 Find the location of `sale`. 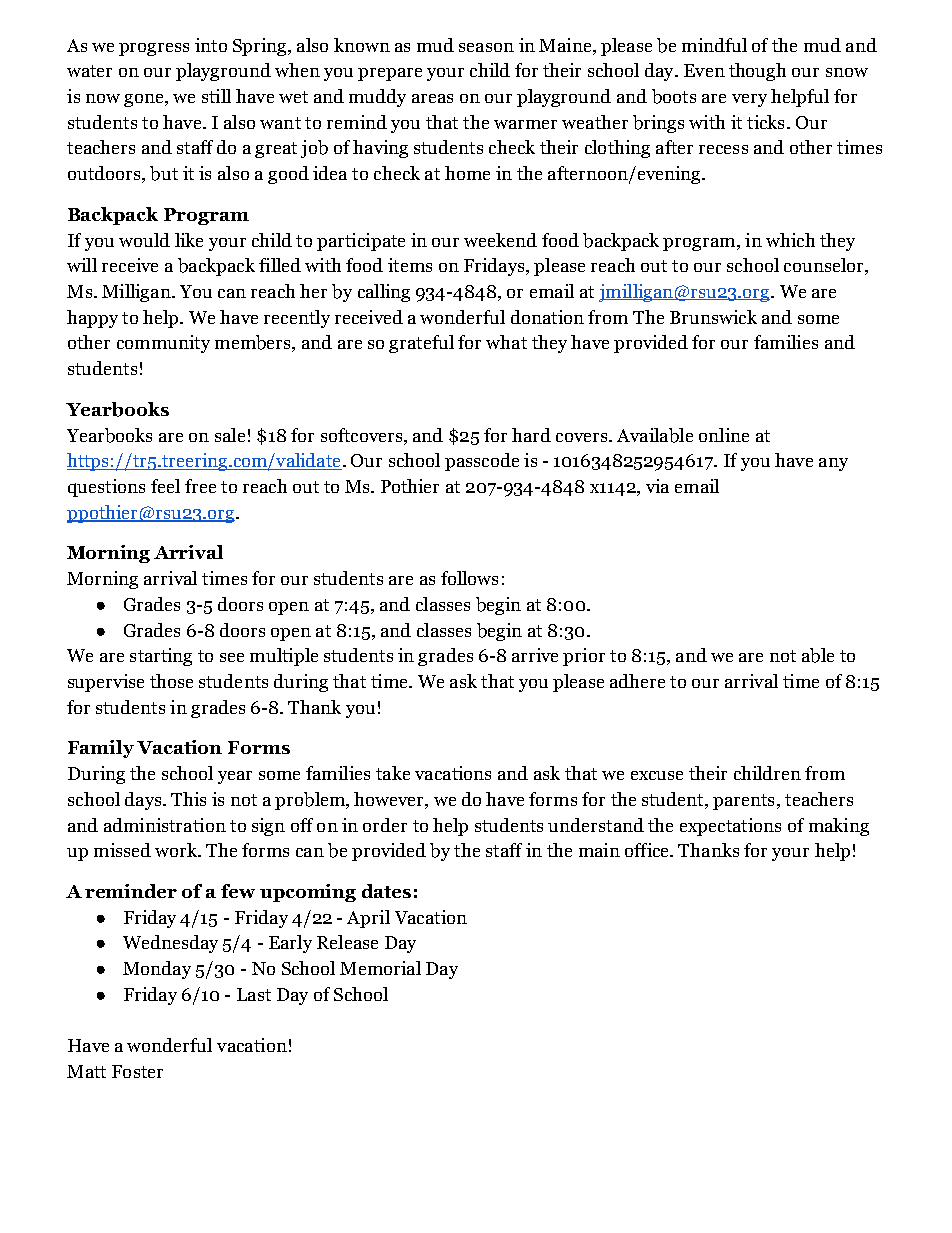

sale is located at coordinates (230, 435).
